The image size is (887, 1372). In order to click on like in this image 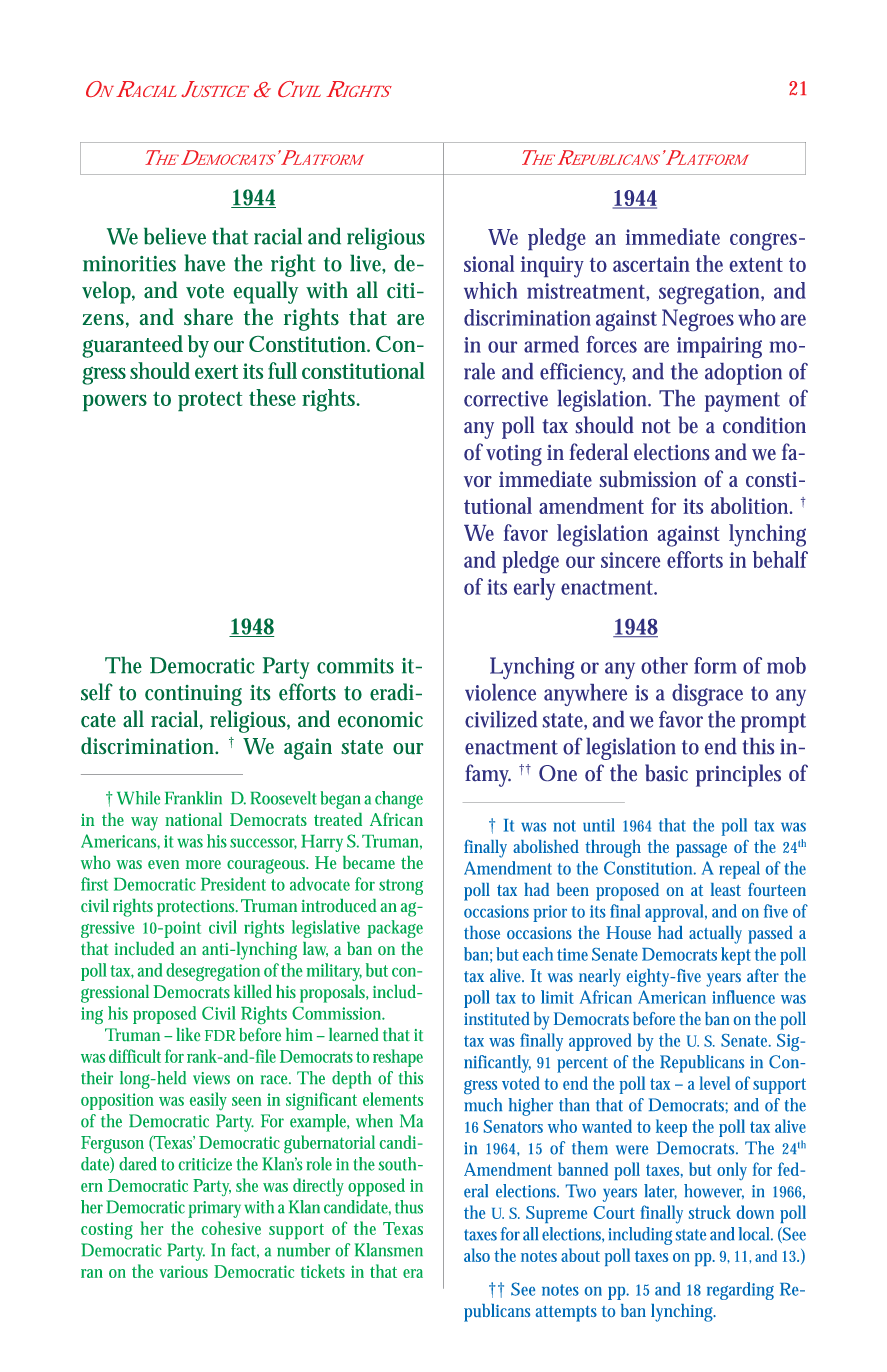, I will do `click(188, 1034)`.
